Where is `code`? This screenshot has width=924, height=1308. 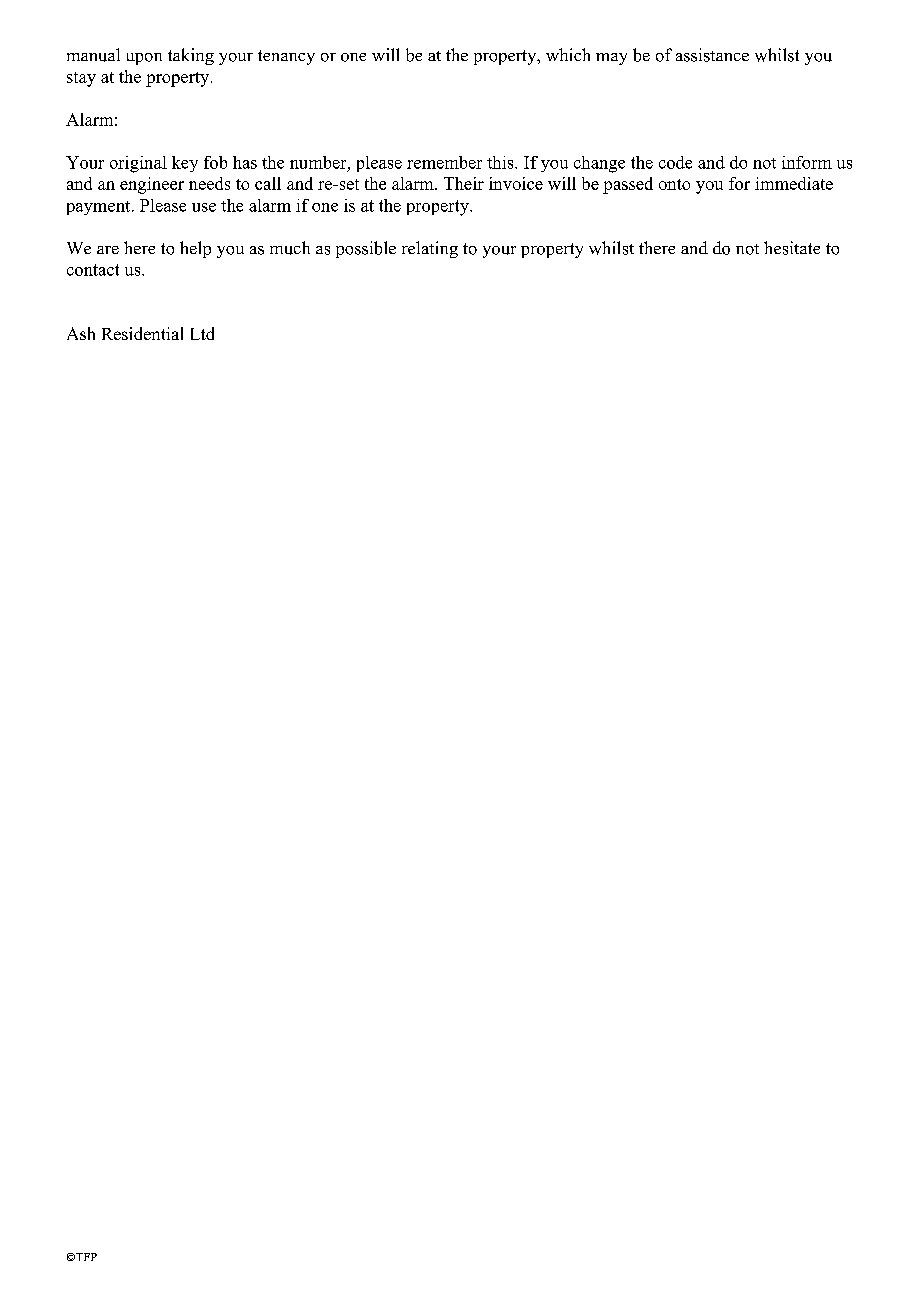 code is located at coordinates (675, 162).
